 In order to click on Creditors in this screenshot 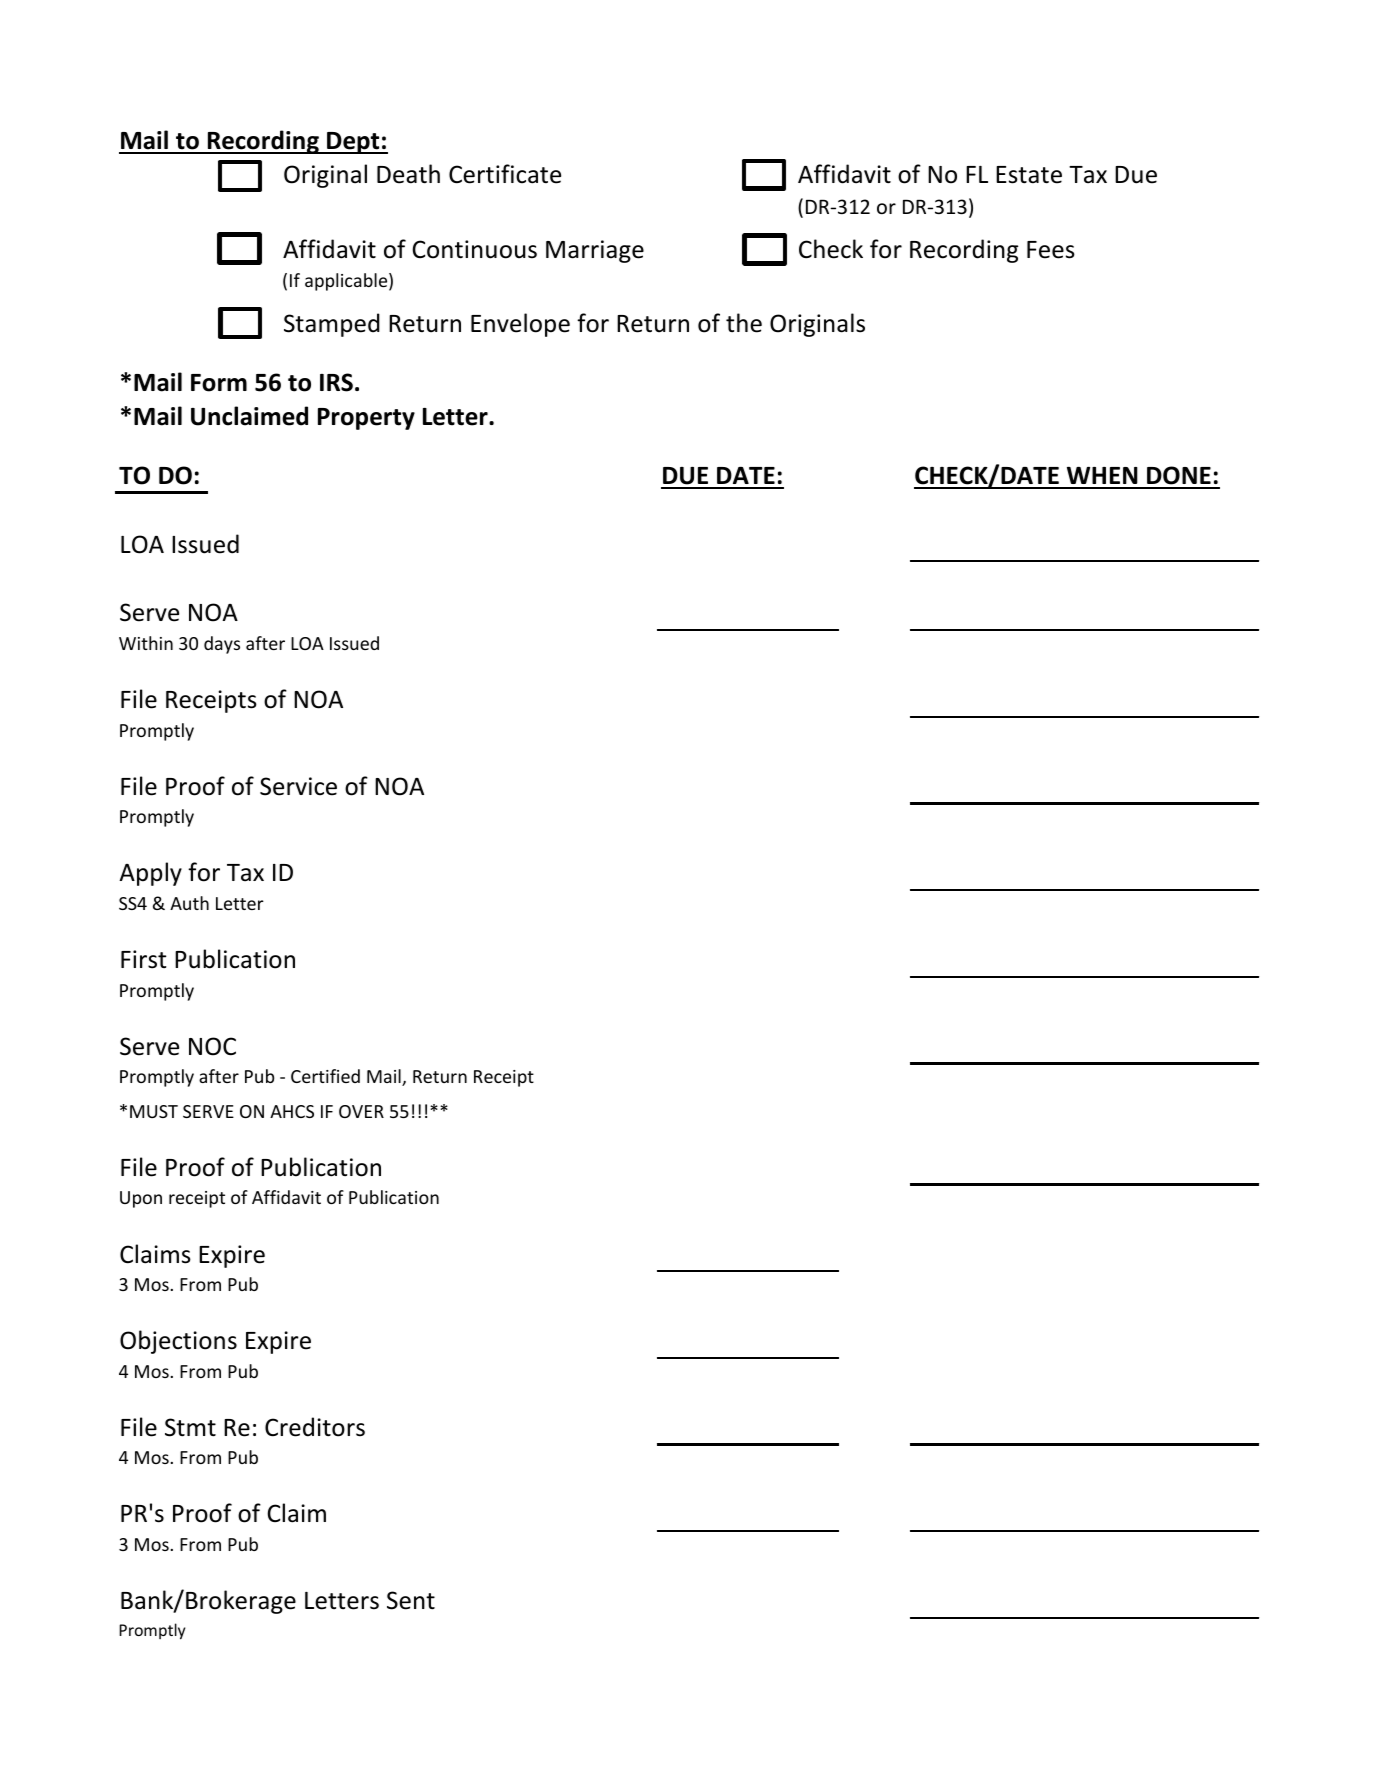, I will do `click(315, 1427)`.
